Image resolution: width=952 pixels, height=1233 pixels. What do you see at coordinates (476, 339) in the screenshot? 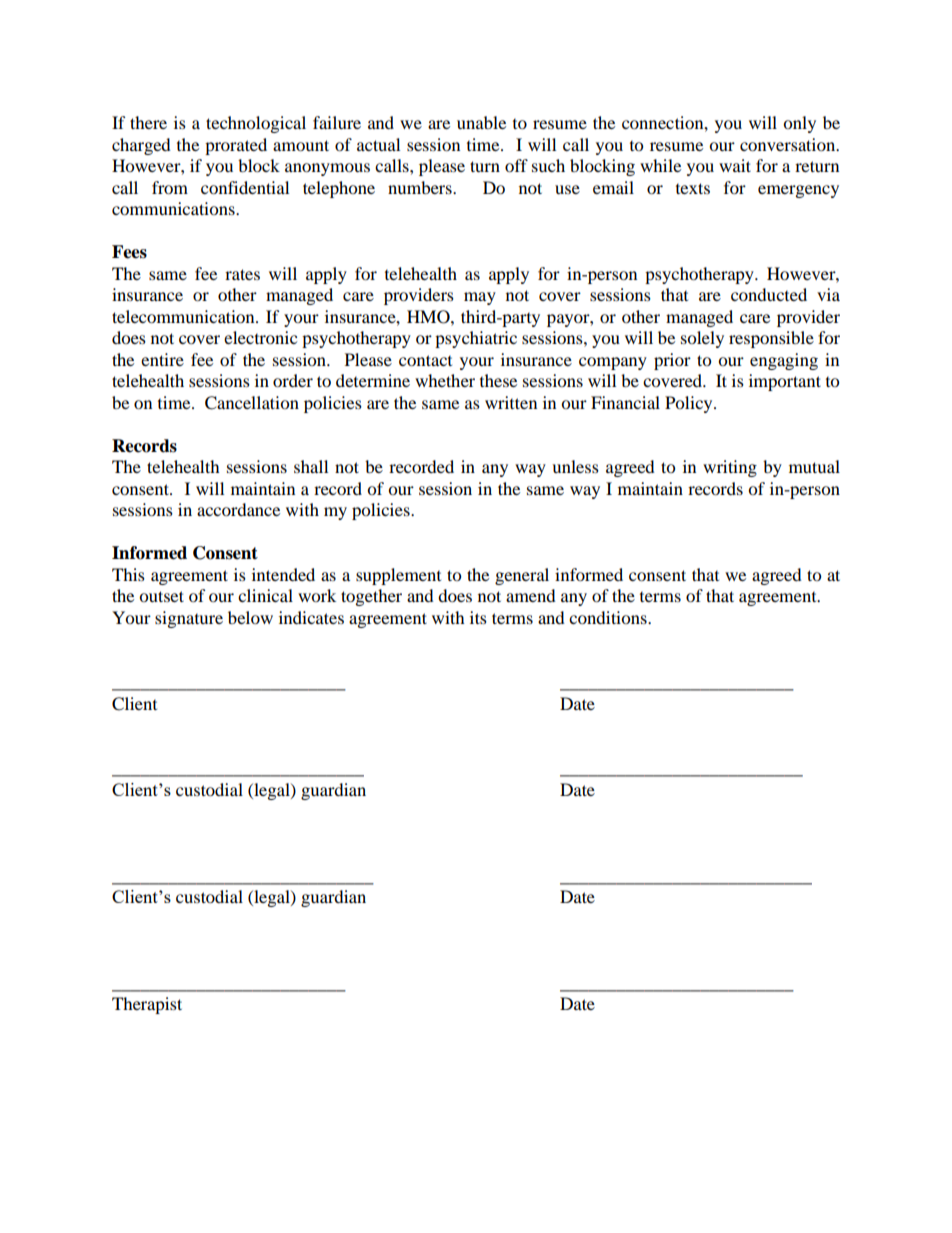
I see `psychiatric` at bounding box center [476, 339].
